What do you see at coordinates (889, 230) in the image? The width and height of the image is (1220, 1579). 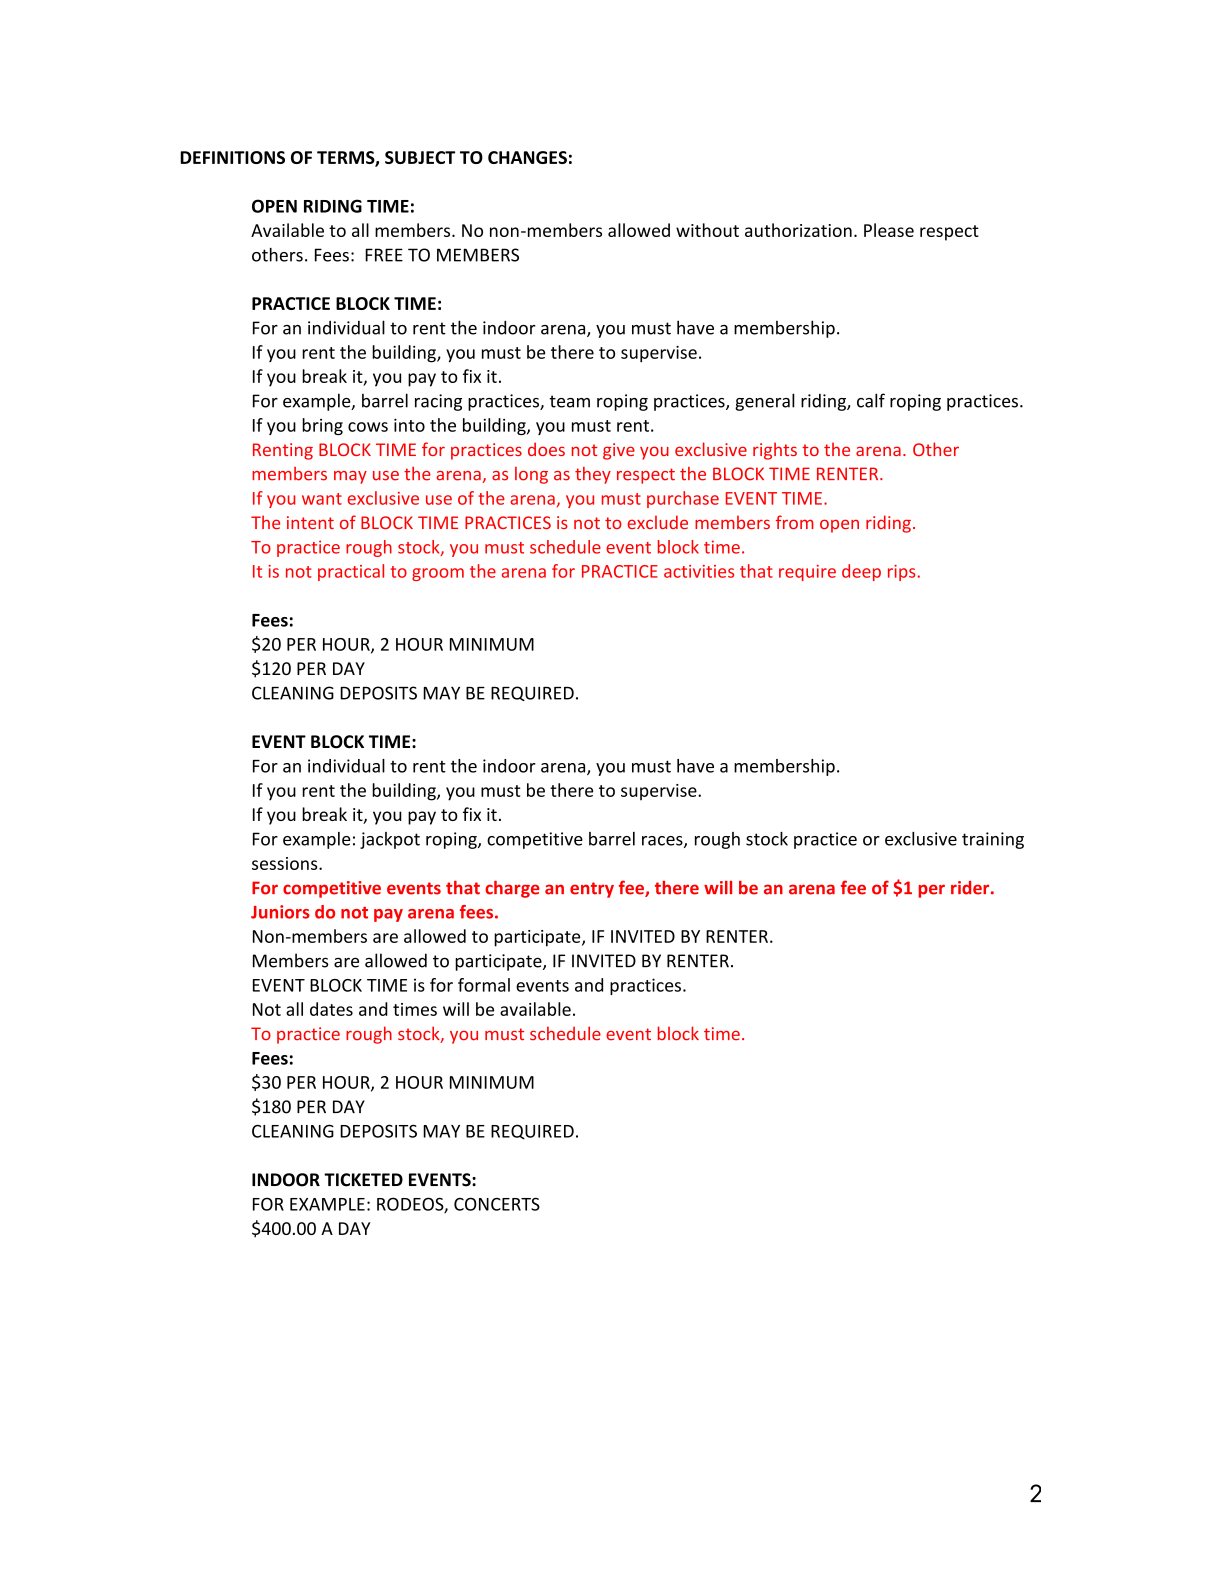 I see `Please` at bounding box center [889, 230].
